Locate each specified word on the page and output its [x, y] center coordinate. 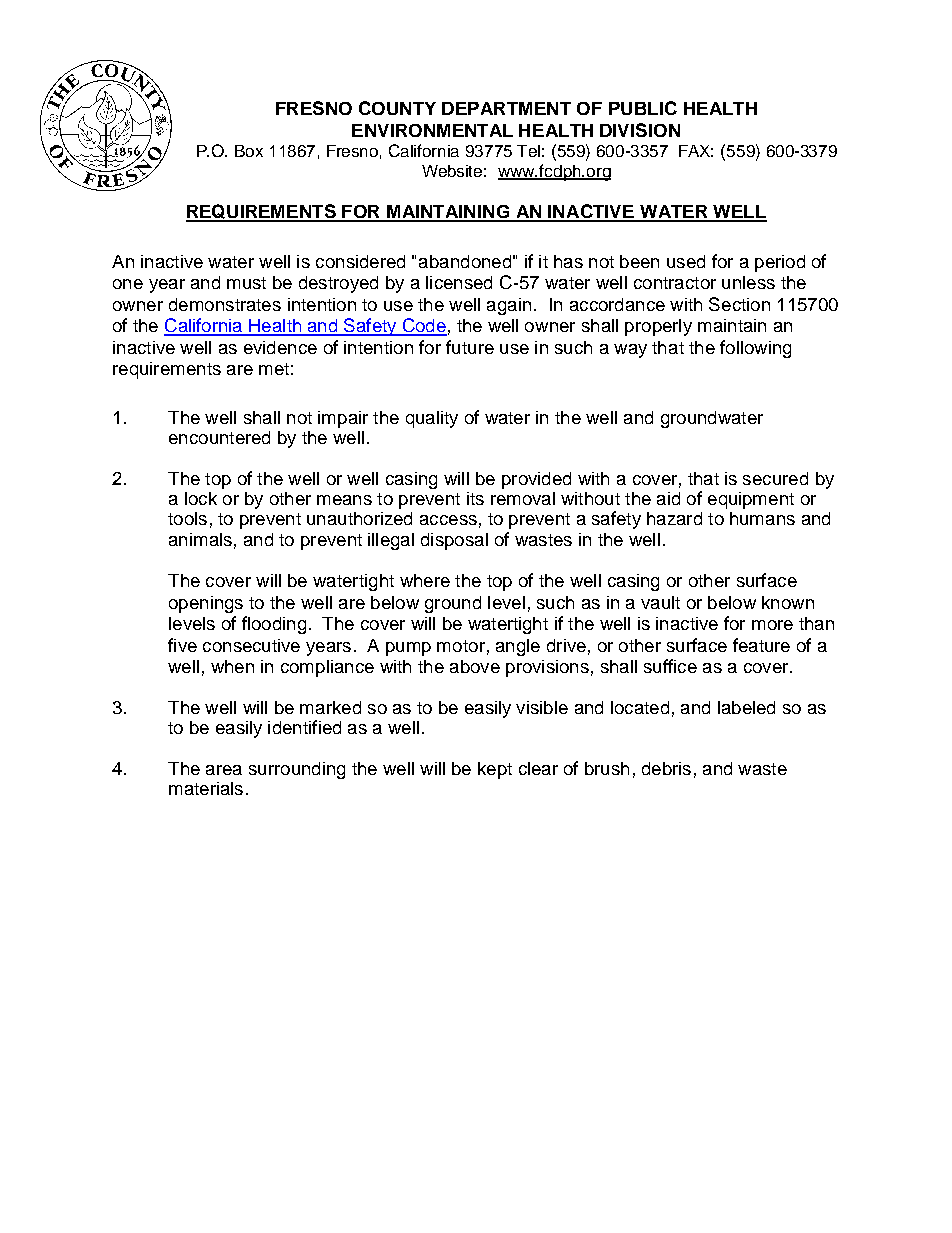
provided [536, 480]
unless [748, 282]
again [509, 306]
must [246, 283]
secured [775, 478]
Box [249, 151]
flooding [274, 625]
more [772, 625]
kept [495, 770]
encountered [219, 437]
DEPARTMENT [506, 108]
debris [666, 768]
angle [518, 647]
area [224, 770]
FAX [696, 151]
